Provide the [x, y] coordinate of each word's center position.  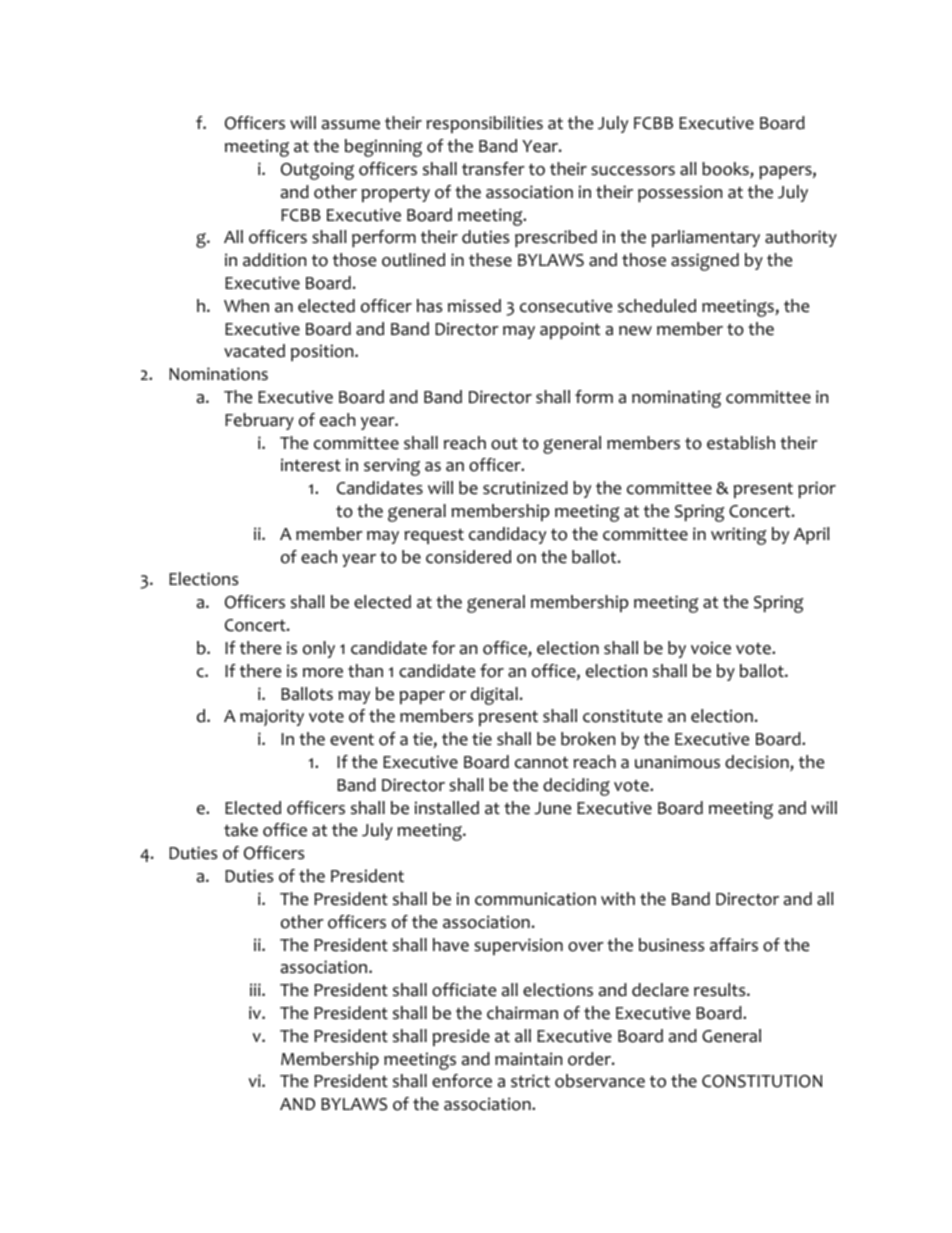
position [323, 352]
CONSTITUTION [762, 1081]
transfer [493, 169]
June [552, 808]
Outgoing [317, 171]
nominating [676, 399]
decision [758, 763]
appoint [570, 330]
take [241, 830]
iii [256, 989]
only [319, 649]
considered [468, 557]
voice [711, 648]
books [726, 170]
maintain [528, 1059]
